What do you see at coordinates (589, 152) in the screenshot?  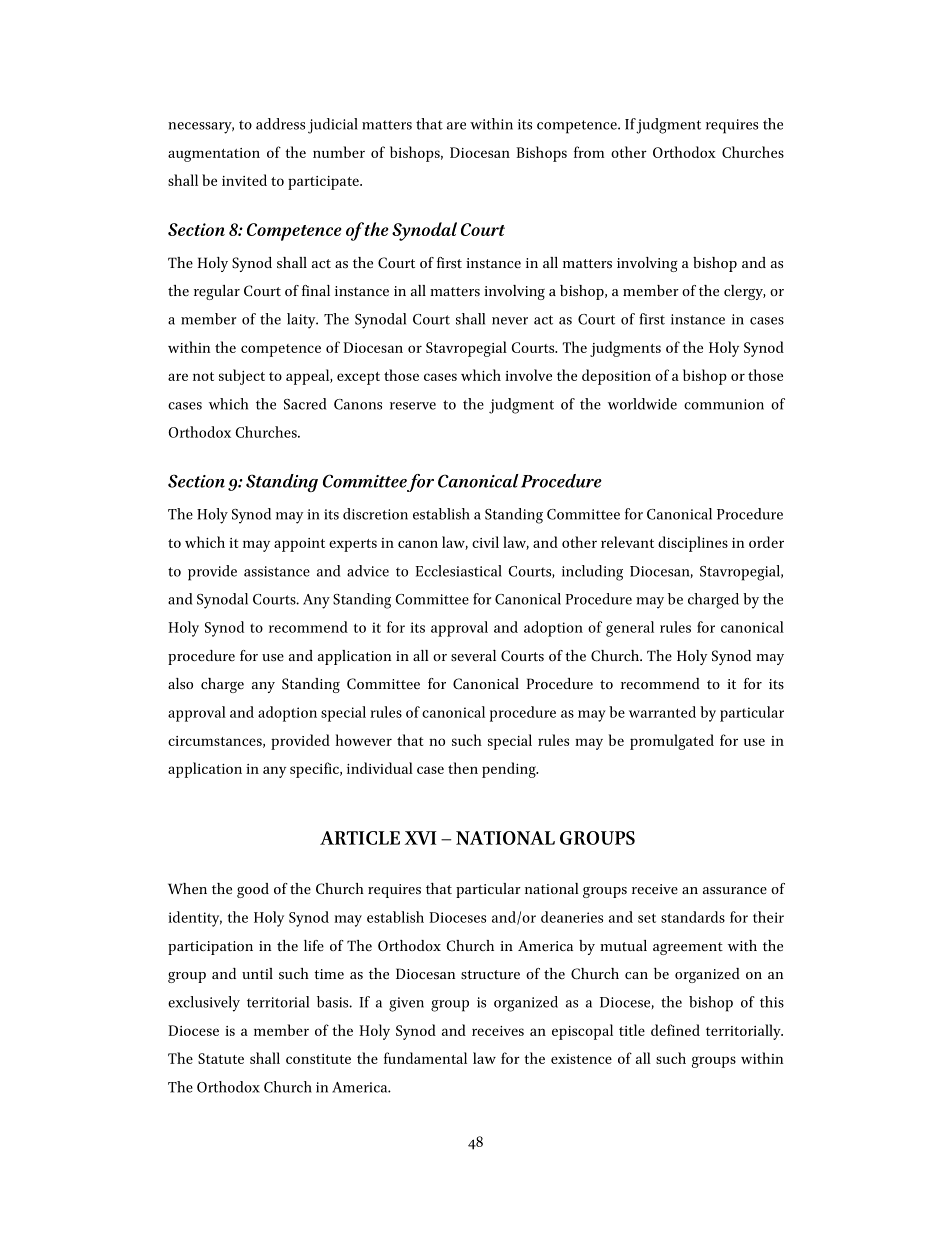 I see `from` at bounding box center [589, 152].
